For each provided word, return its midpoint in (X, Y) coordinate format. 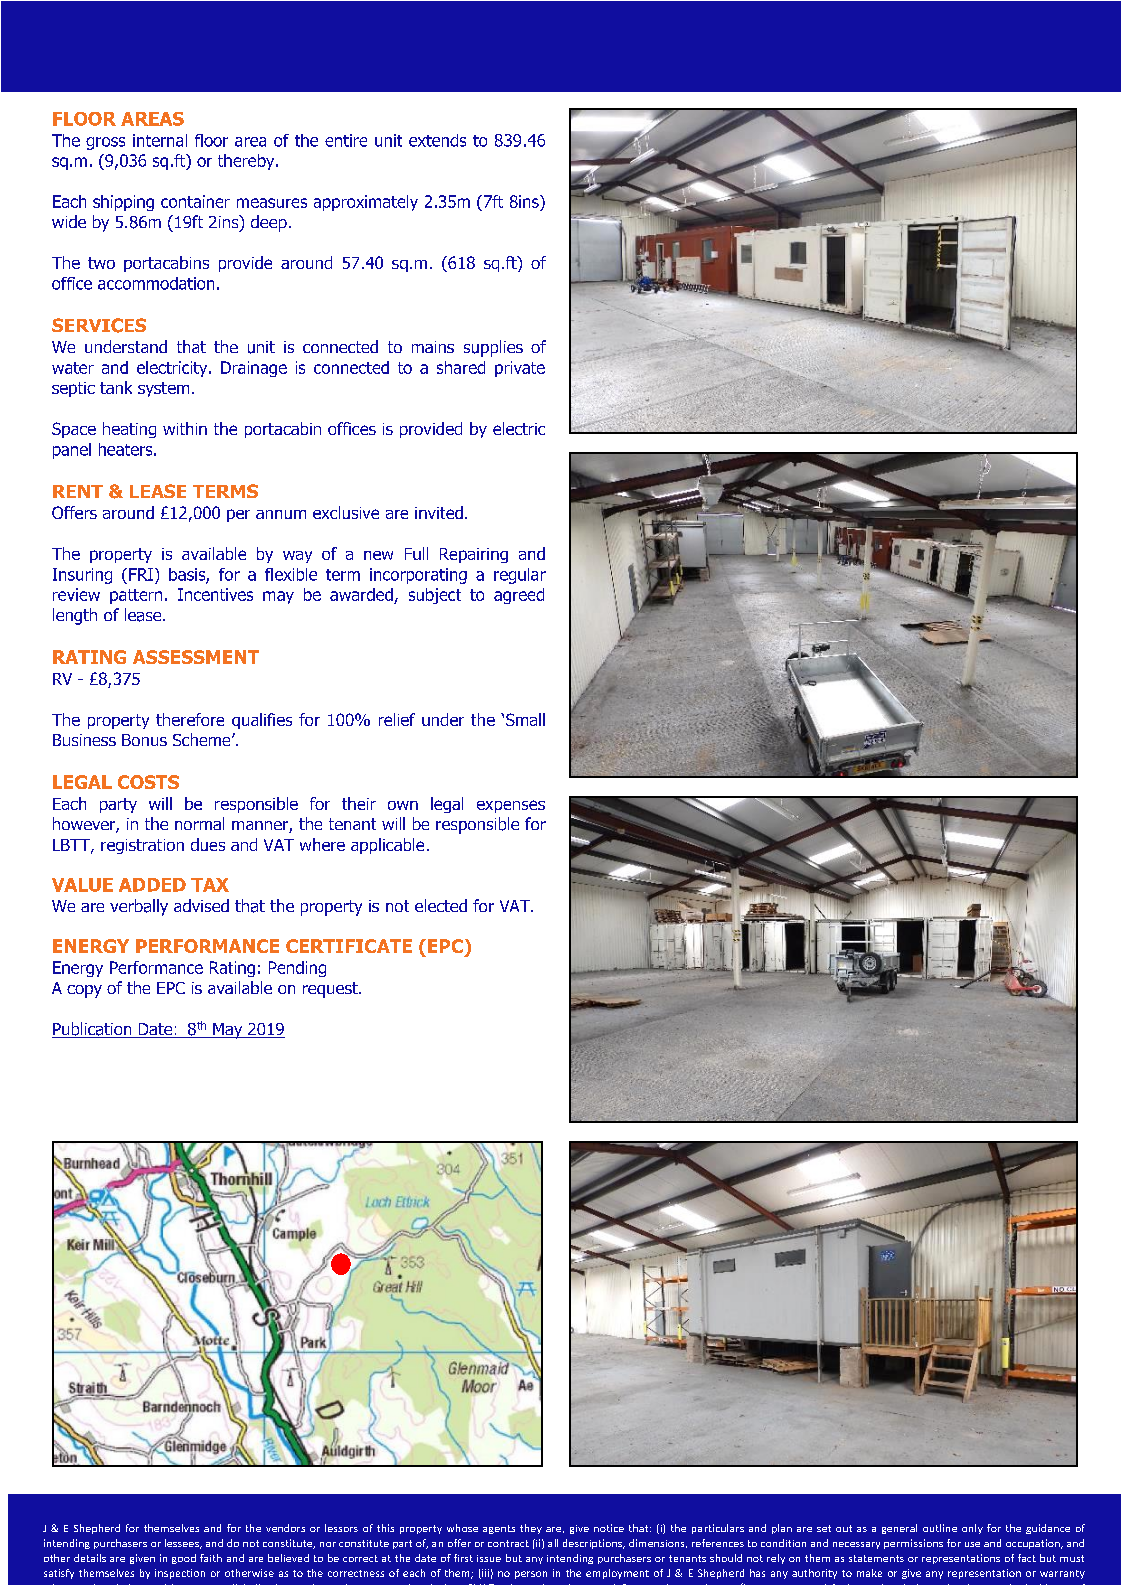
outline (940, 1528)
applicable (387, 846)
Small (525, 719)
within (185, 428)
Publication (93, 1030)
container (195, 201)
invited (439, 512)
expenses (511, 806)
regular (520, 576)
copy (84, 991)
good (184, 1559)
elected (441, 905)
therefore (190, 719)
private (520, 369)
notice (609, 1528)
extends (437, 140)
